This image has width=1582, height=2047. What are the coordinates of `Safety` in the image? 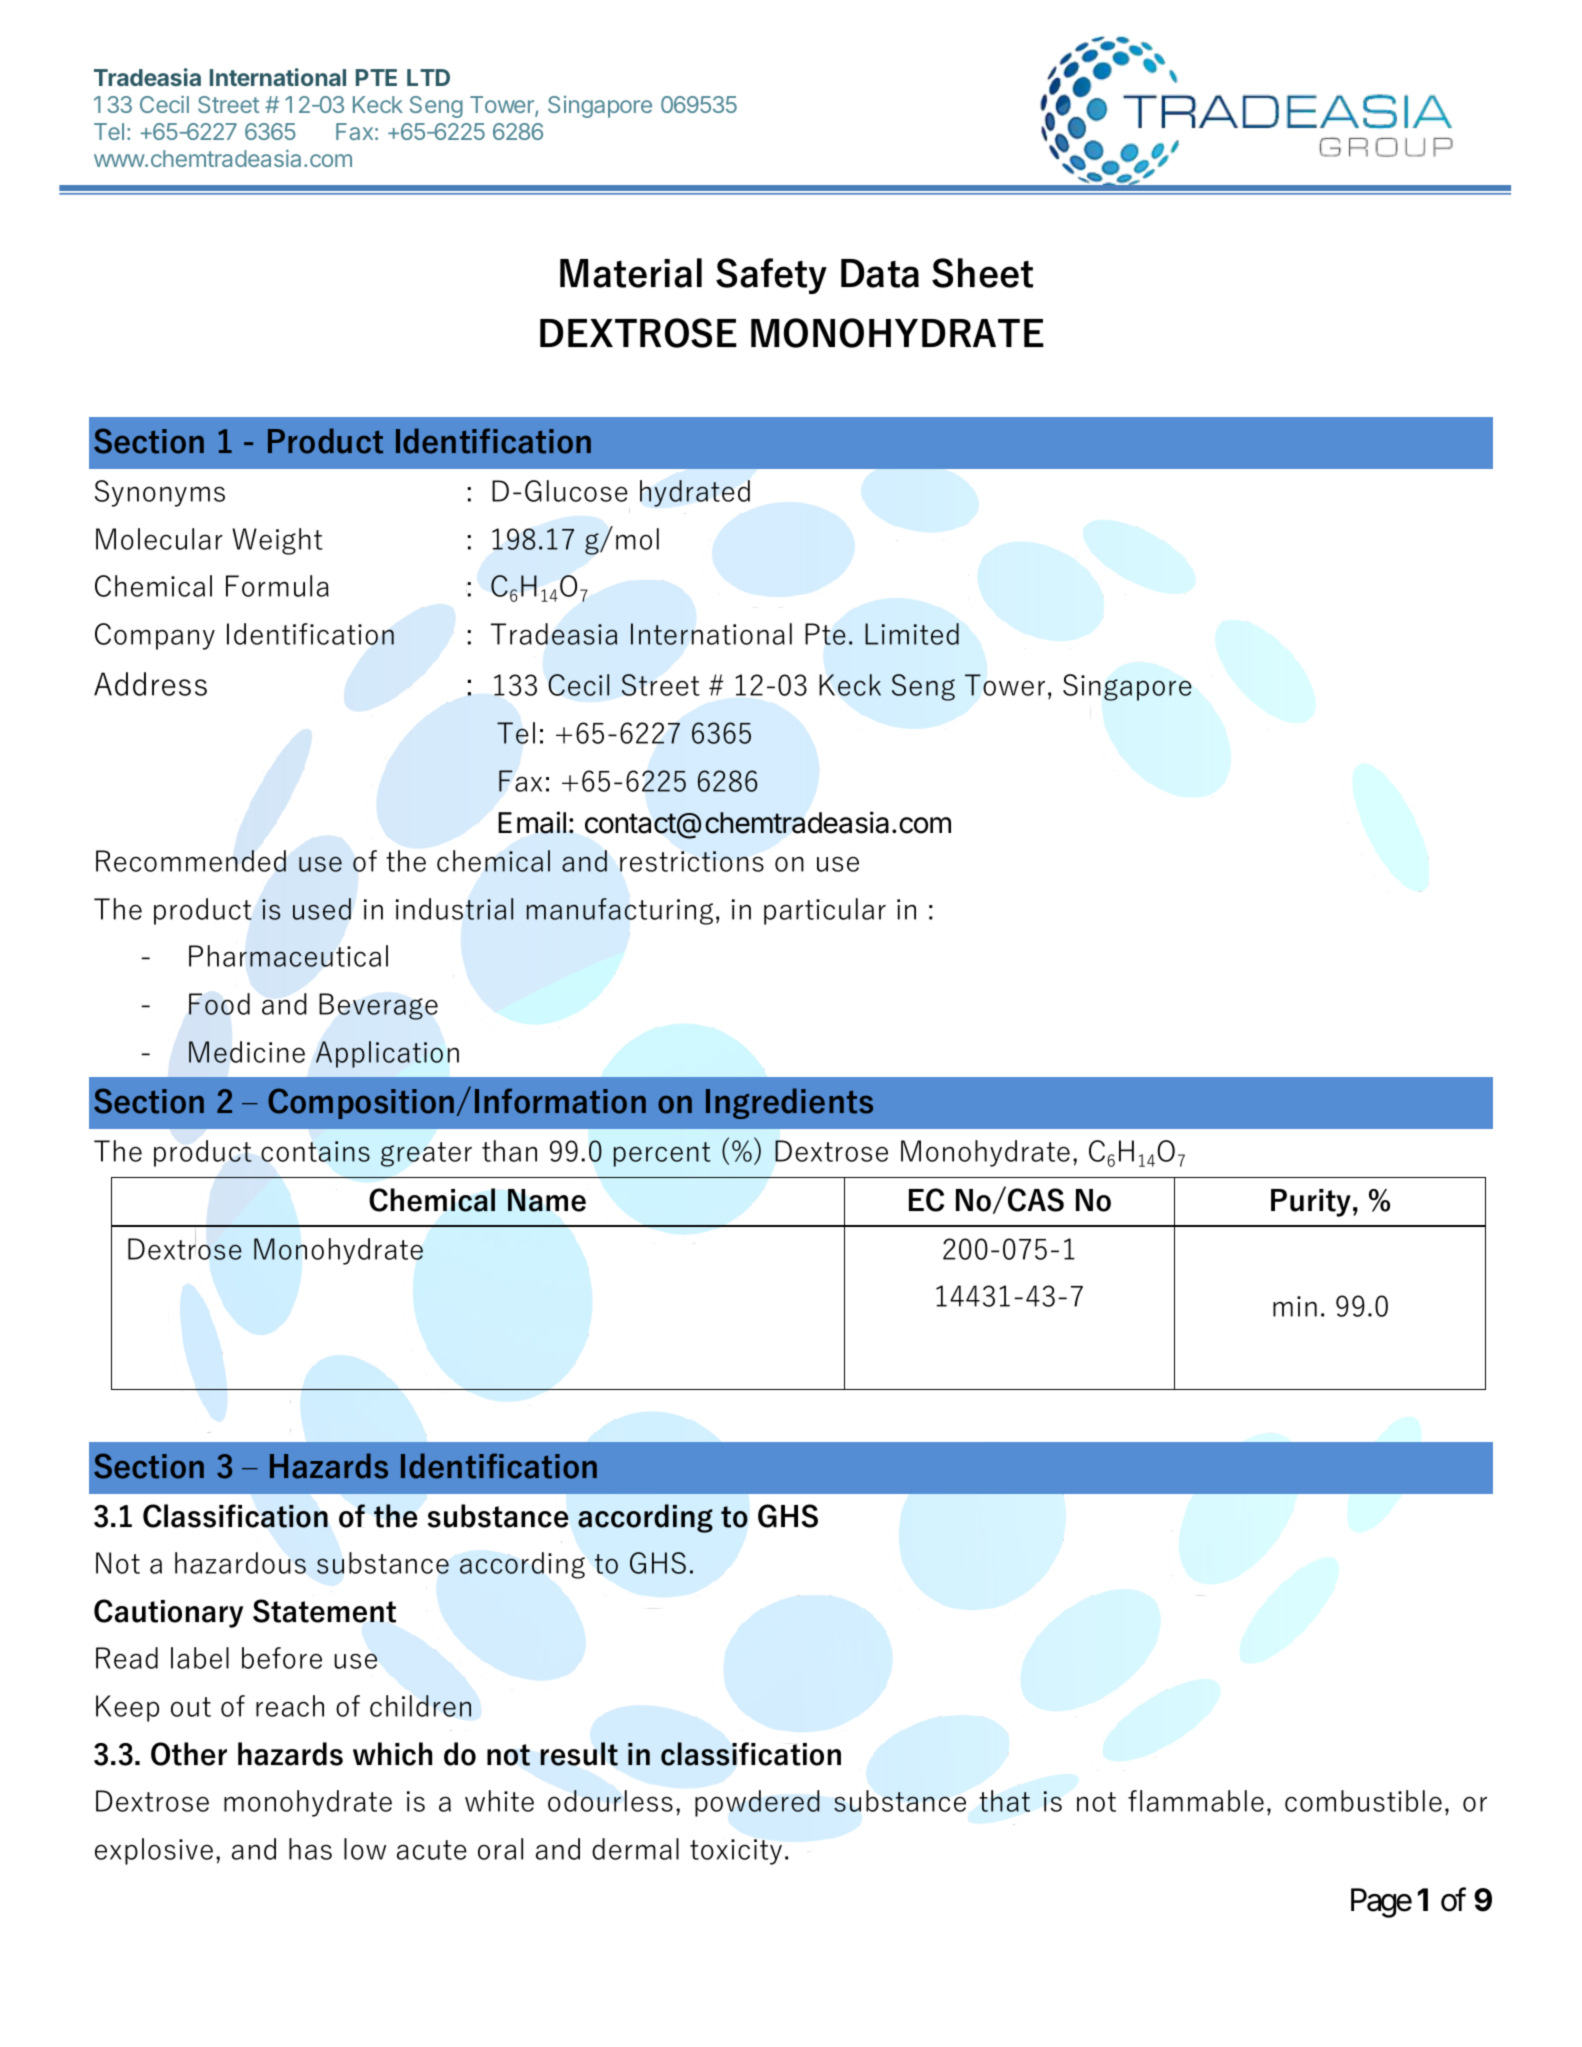 It's located at (771, 276).
